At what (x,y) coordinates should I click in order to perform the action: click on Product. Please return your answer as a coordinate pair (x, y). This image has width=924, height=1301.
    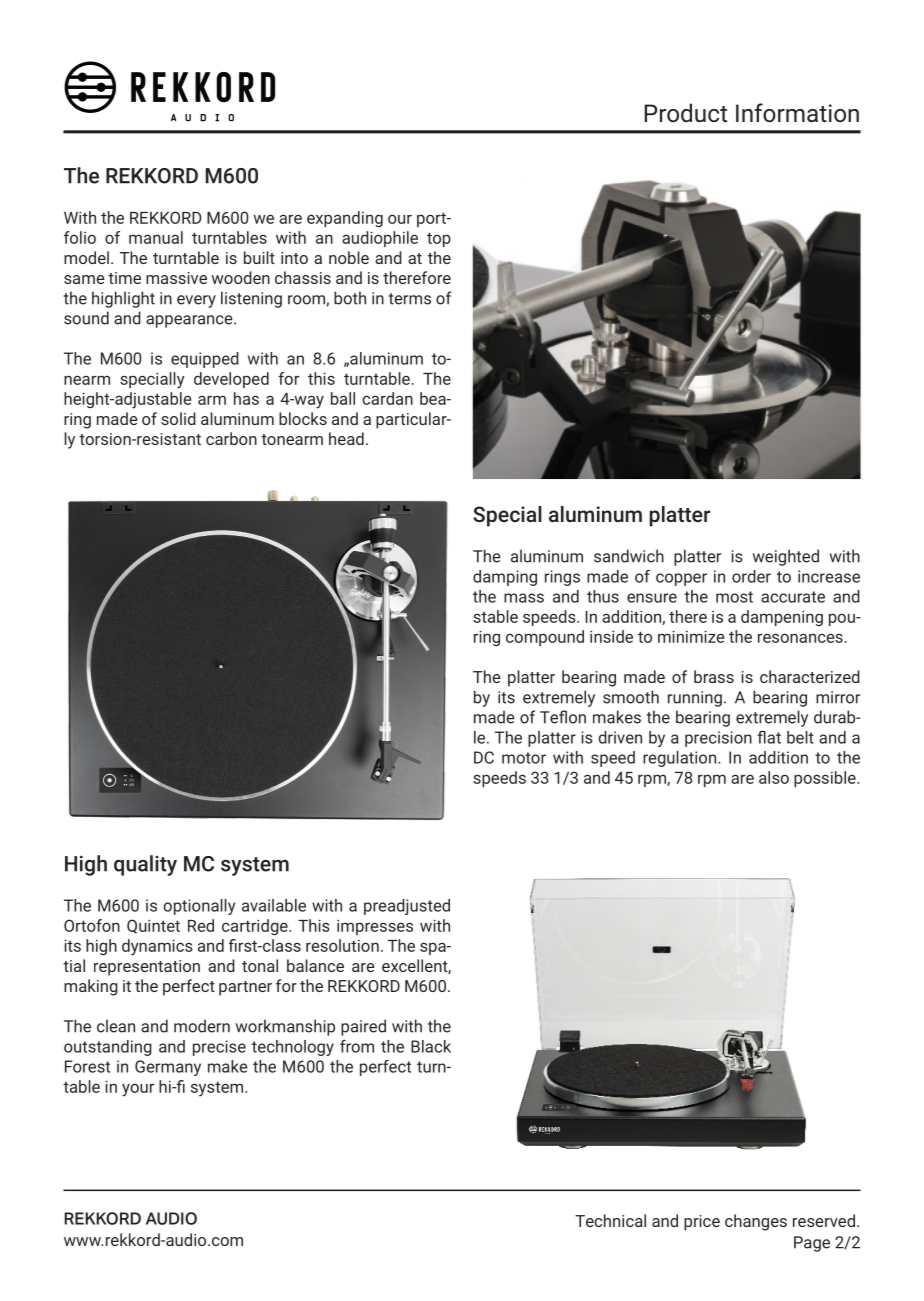
    Looking at the image, I should click on (685, 112).
